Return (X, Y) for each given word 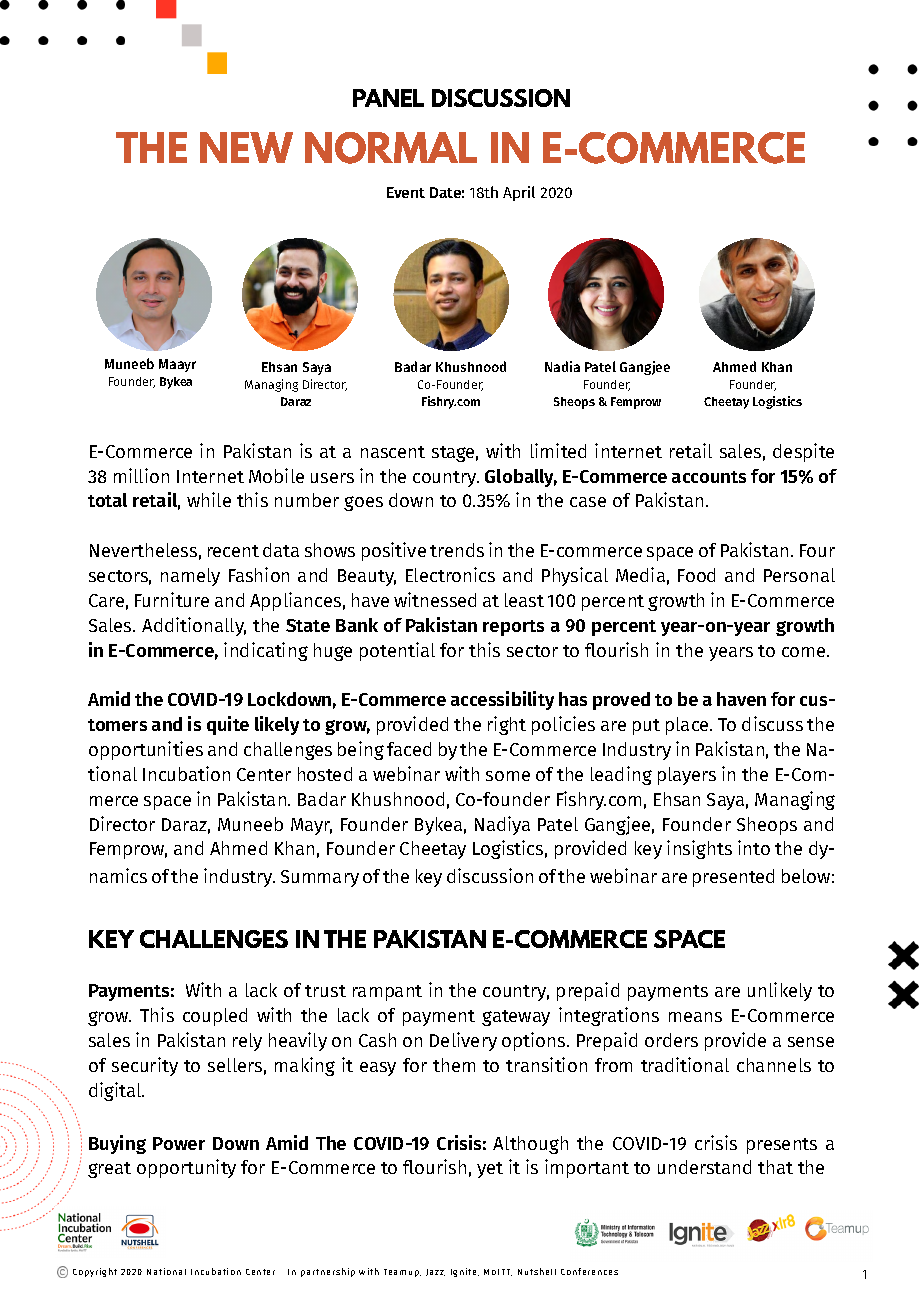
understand (704, 1167)
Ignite (465, 1272)
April (519, 193)
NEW (246, 147)
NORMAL (391, 148)
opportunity (186, 1168)
